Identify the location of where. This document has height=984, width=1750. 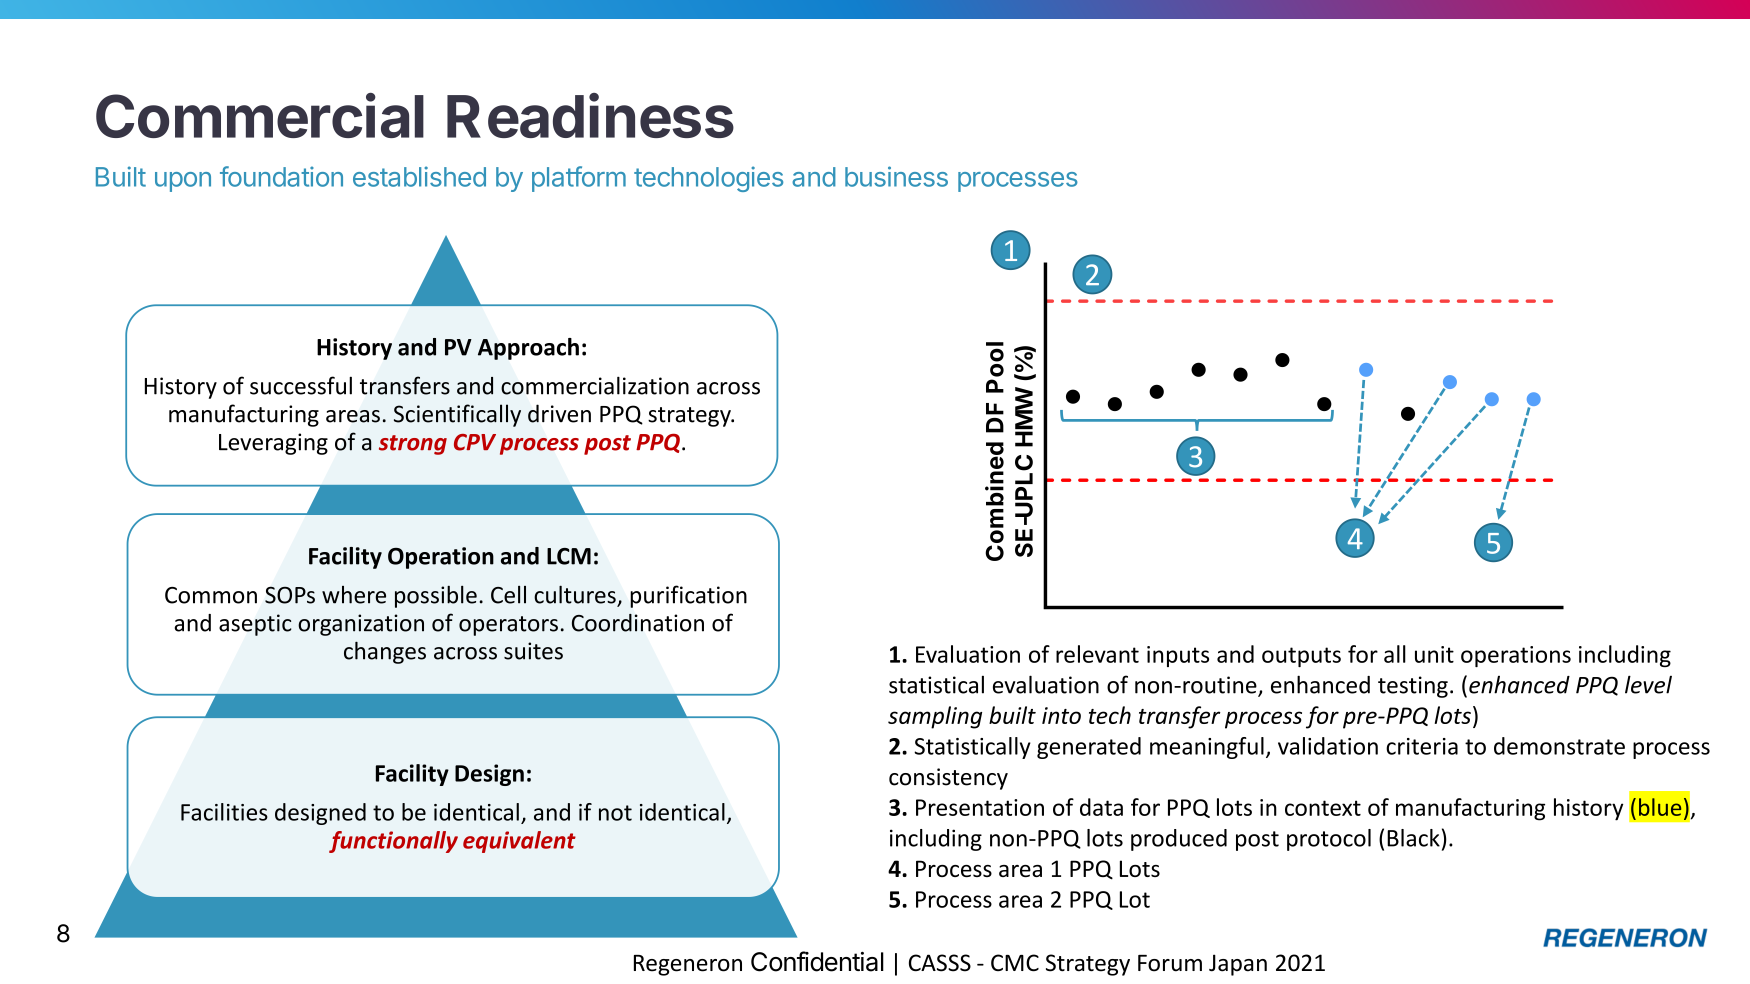
(354, 595).
